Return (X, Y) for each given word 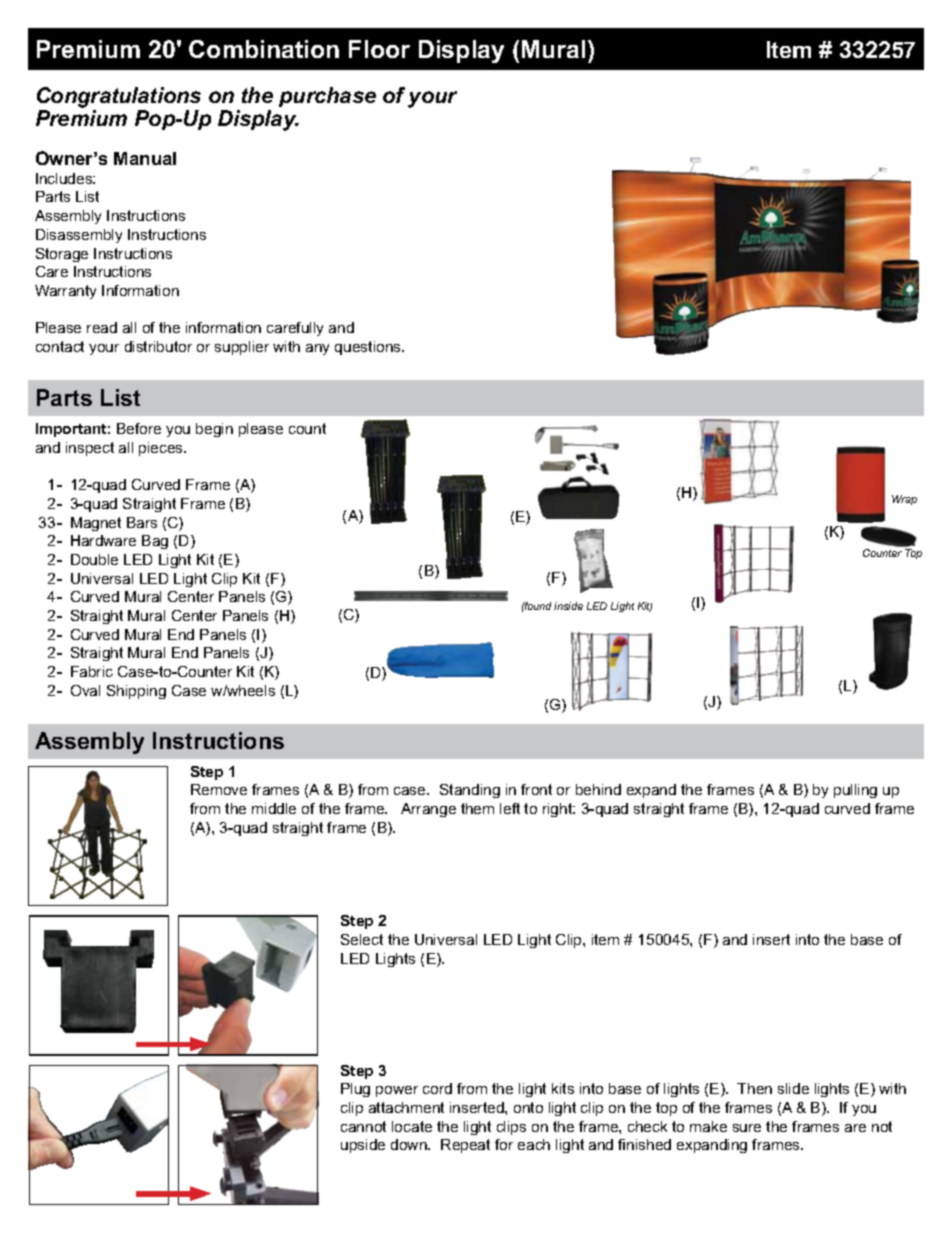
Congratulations (119, 97)
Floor (379, 49)
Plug (355, 1090)
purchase (327, 97)
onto (528, 1107)
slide (793, 1088)
